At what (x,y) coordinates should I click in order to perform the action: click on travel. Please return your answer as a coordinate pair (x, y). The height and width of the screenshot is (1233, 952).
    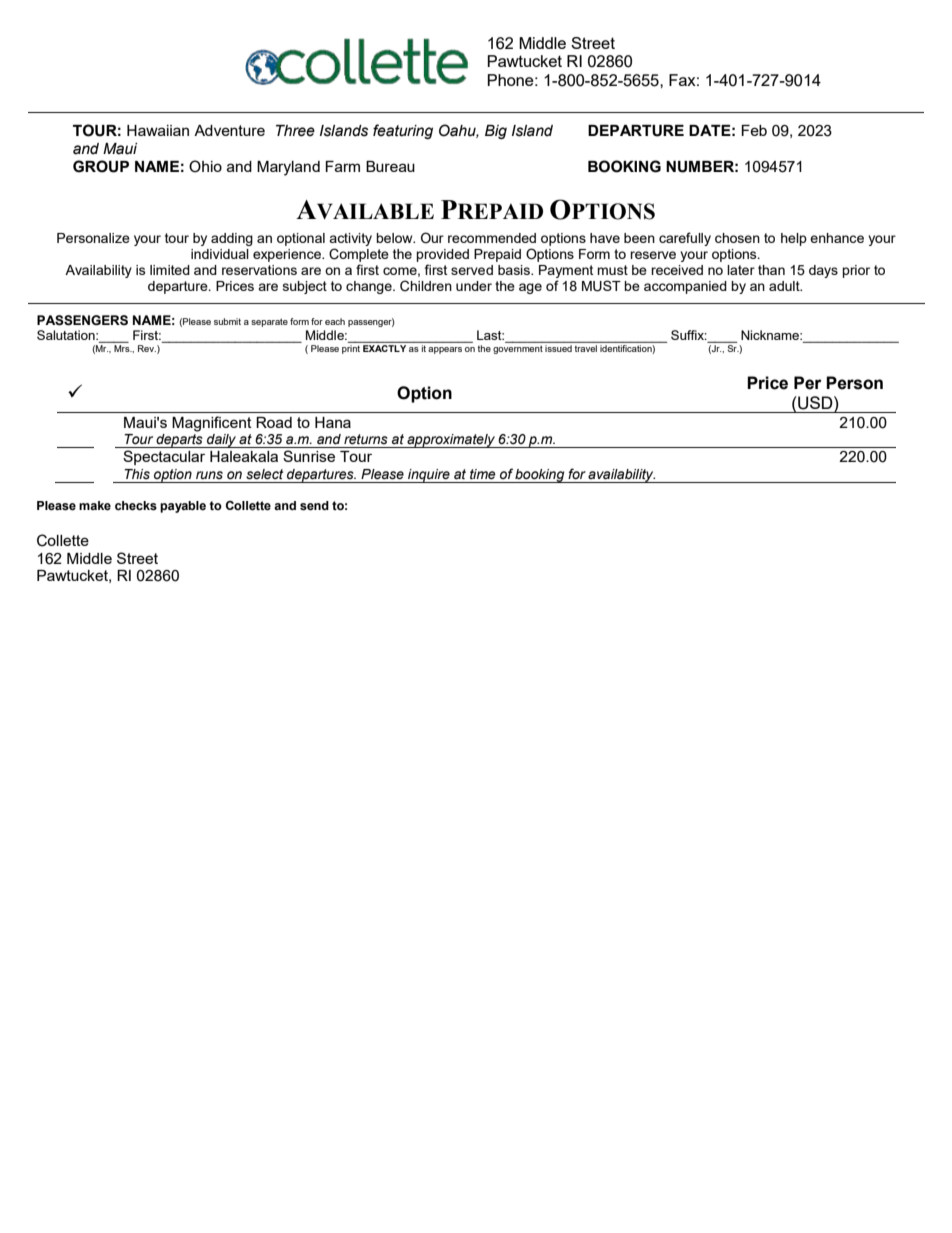
    Looking at the image, I should click on (586, 347).
